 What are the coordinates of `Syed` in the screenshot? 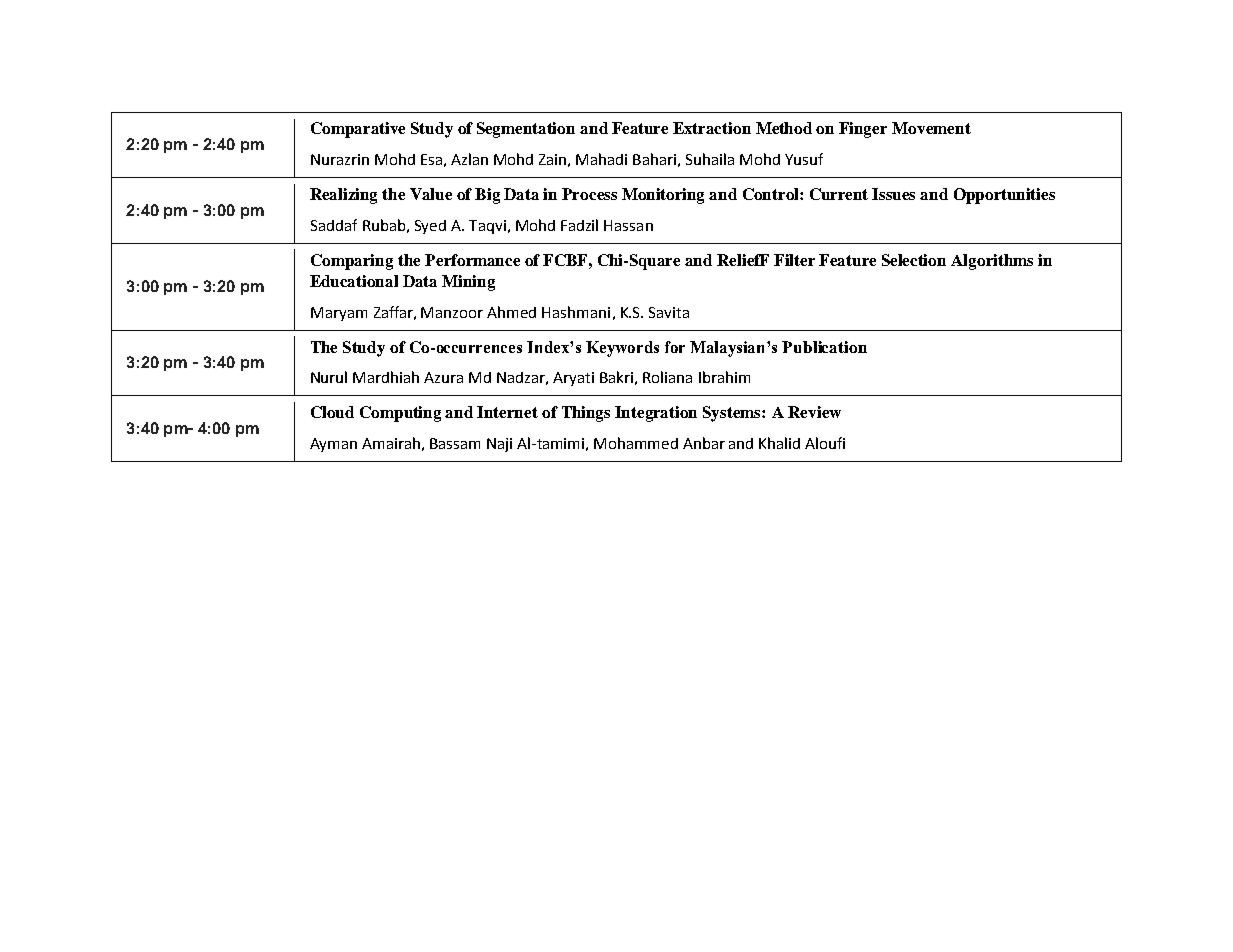 It's located at (430, 227).
